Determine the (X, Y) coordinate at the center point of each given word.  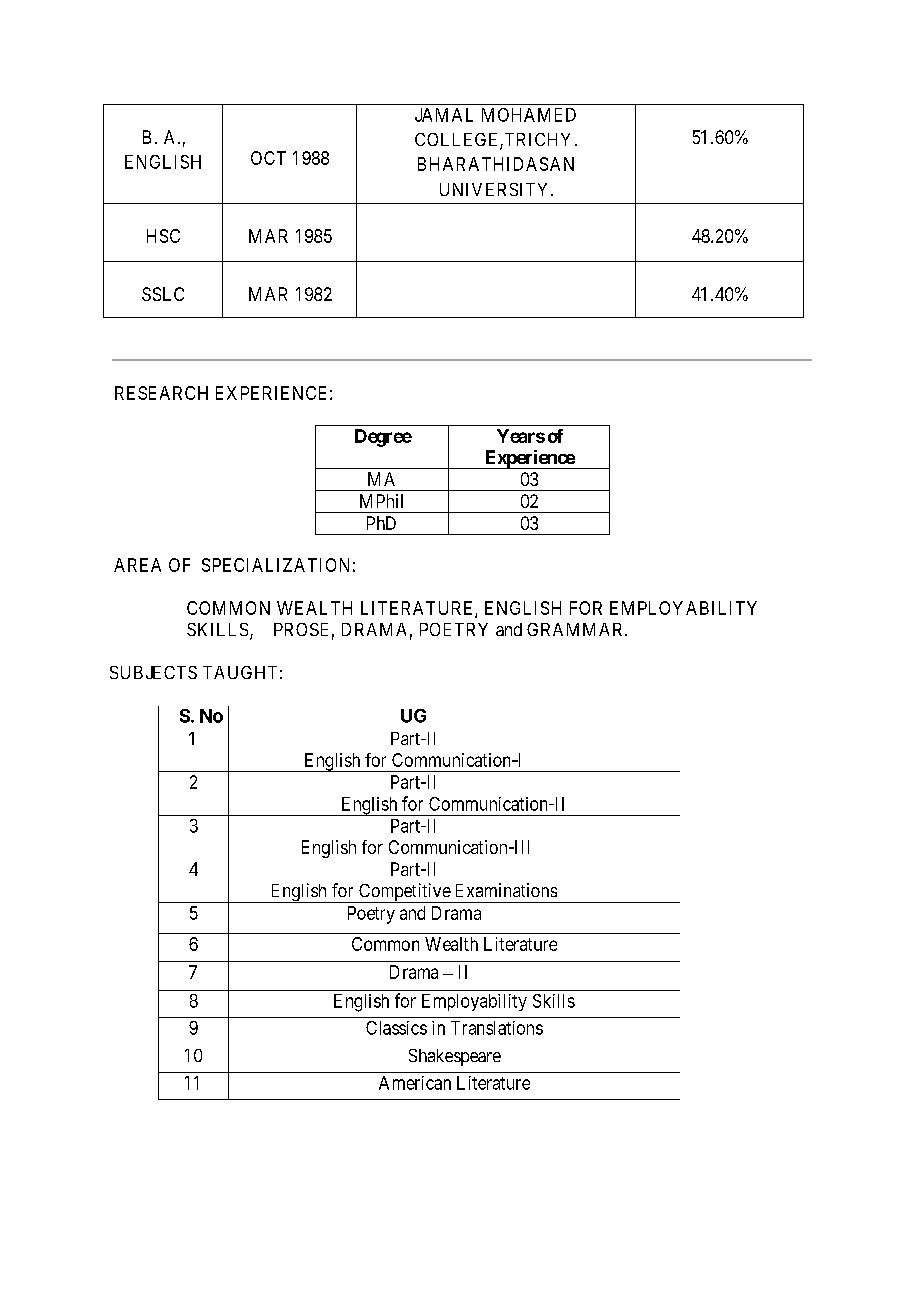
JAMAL (444, 115)
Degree (383, 438)
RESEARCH (161, 393)
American (415, 1083)
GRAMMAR (576, 629)
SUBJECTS (153, 672)
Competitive (404, 893)
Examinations (506, 890)
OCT (268, 158)
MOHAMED (529, 115)
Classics (396, 1028)
